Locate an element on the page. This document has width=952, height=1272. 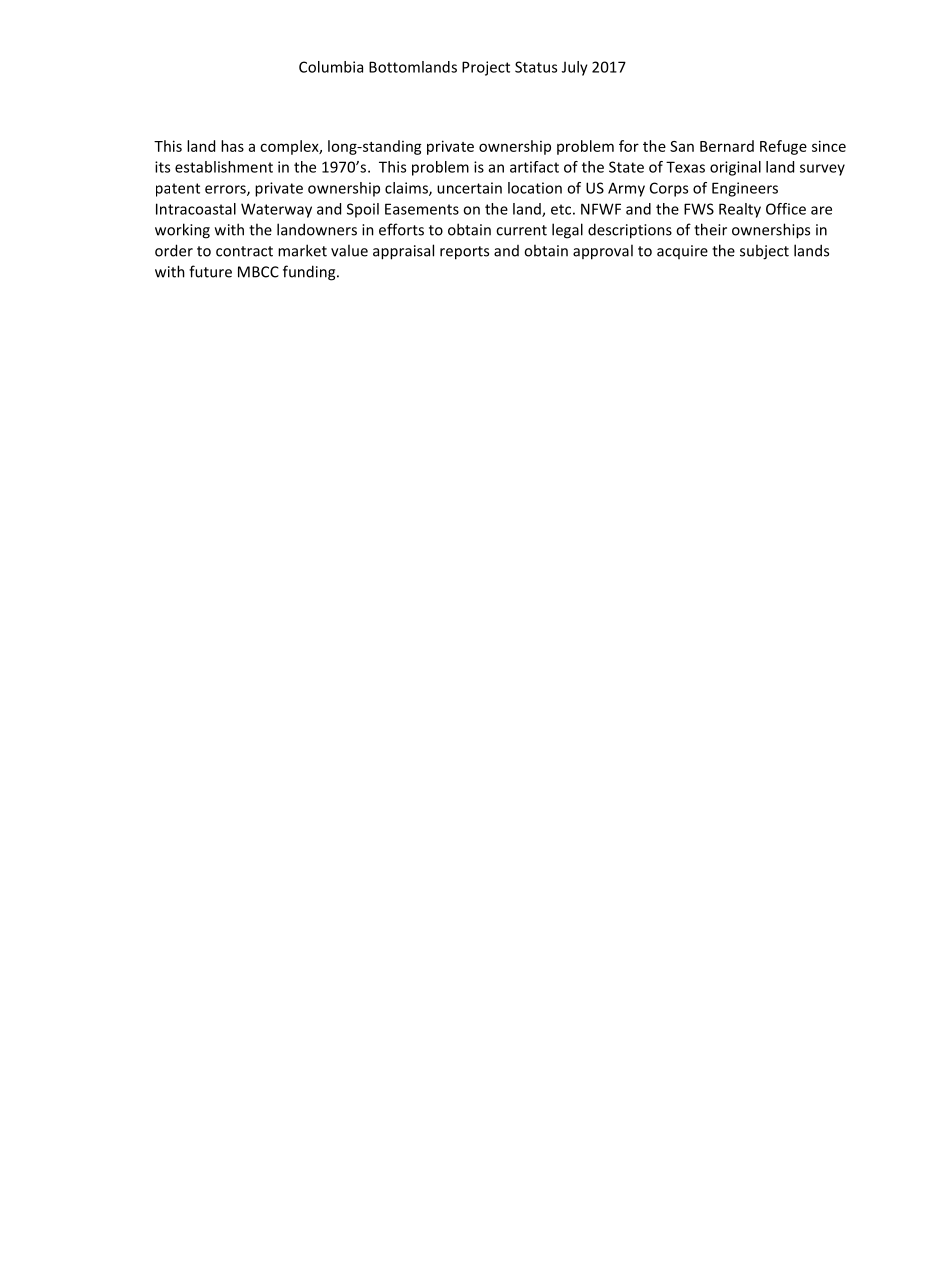
Project is located at coordinates (486, 68).
